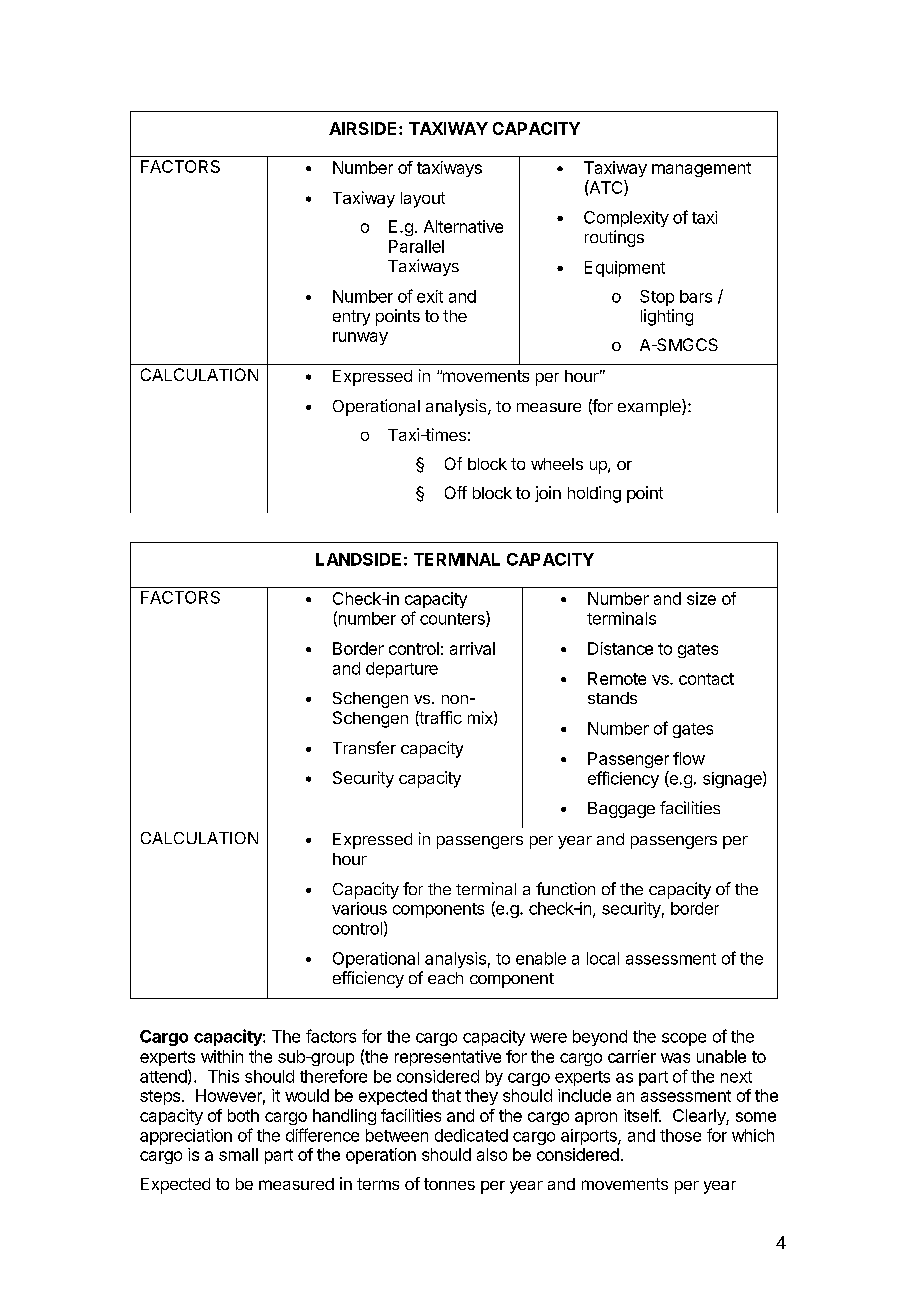 The width and height of the image is (924, 1307). I want to click on contact, so click(706, 679).
